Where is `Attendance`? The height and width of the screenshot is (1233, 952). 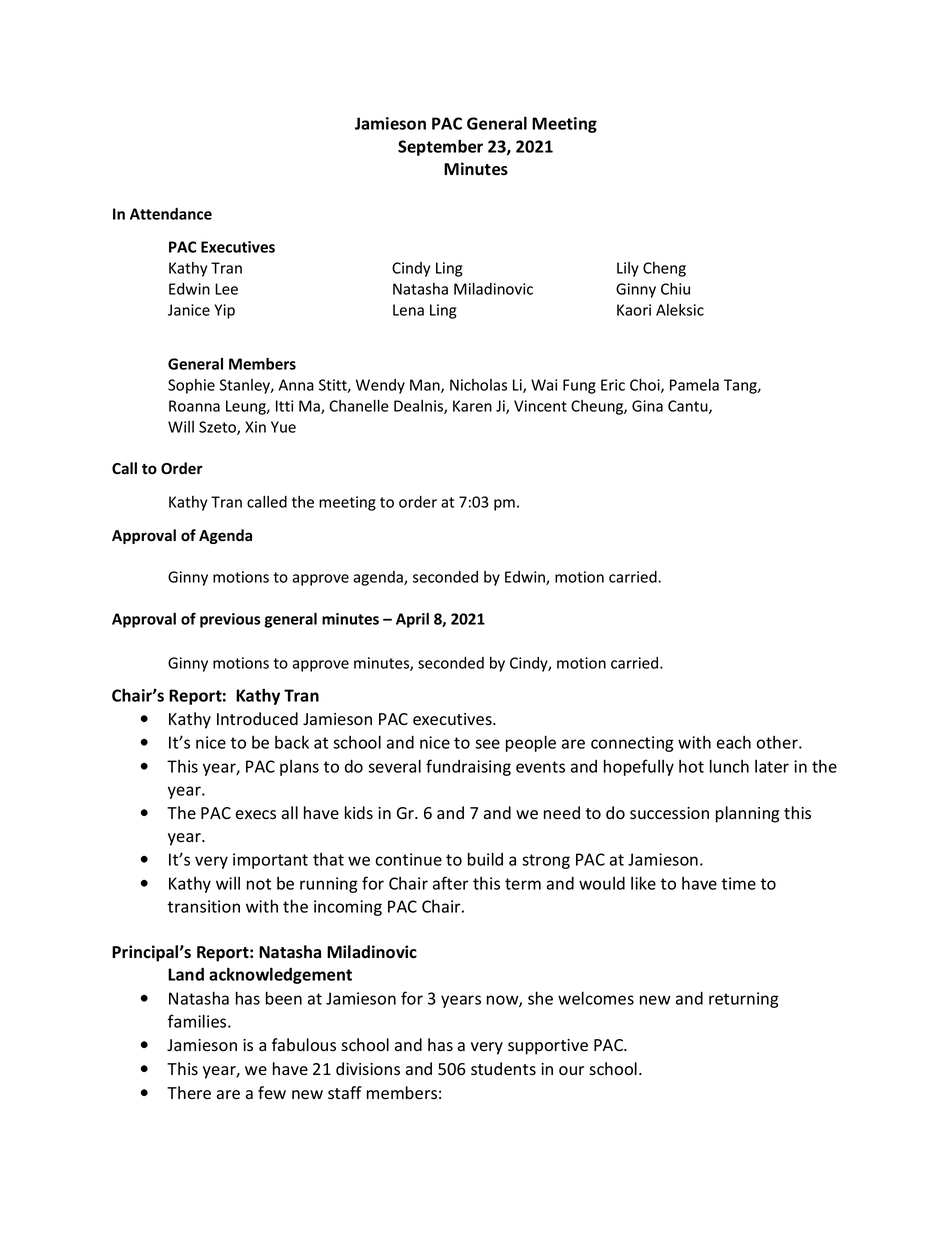
Attendance is located at coordinates (171, 214).
